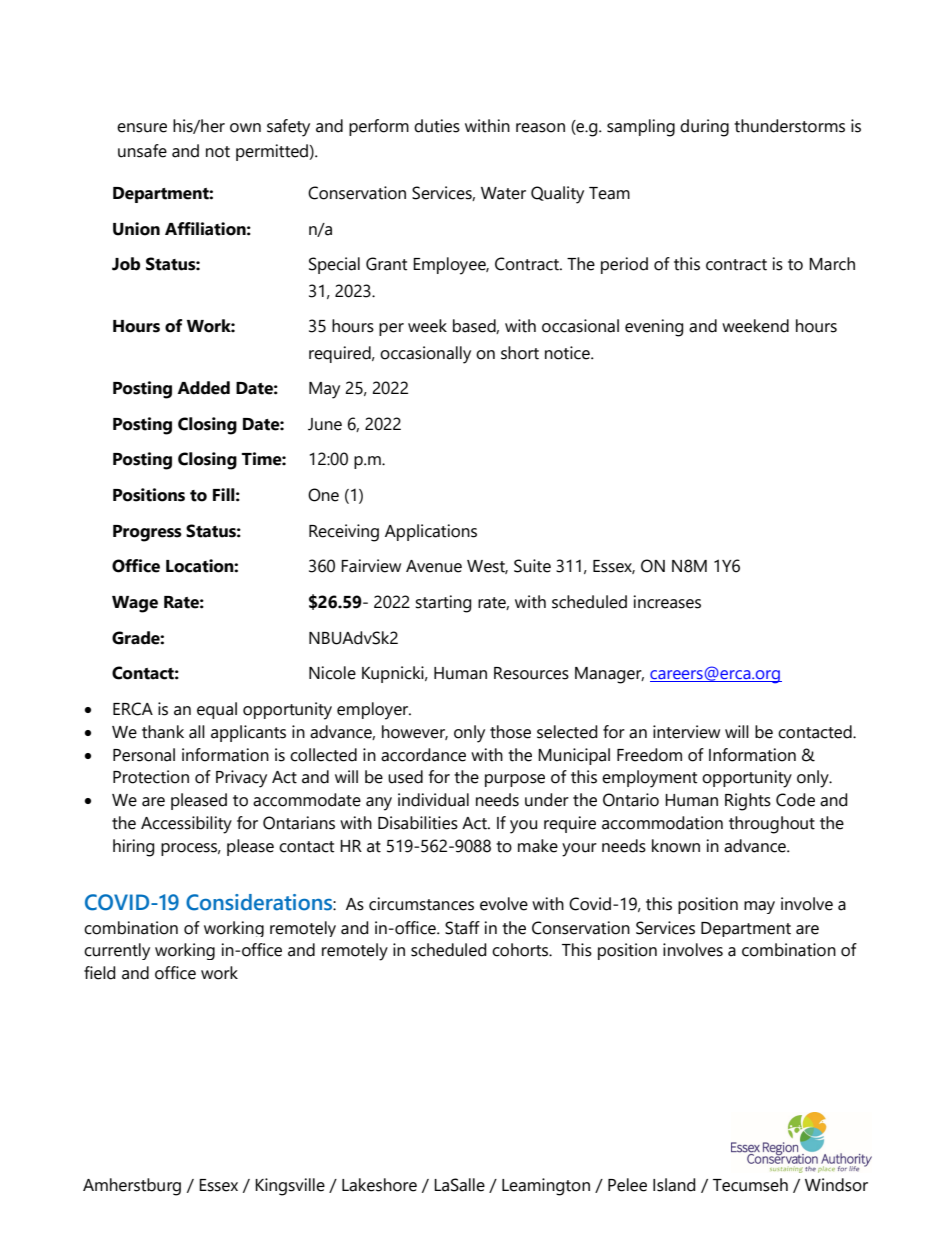 The width and height of the image is (952, 1236). Describe the element at coordinates (676, 846) in the image. I see `known` at that location.
